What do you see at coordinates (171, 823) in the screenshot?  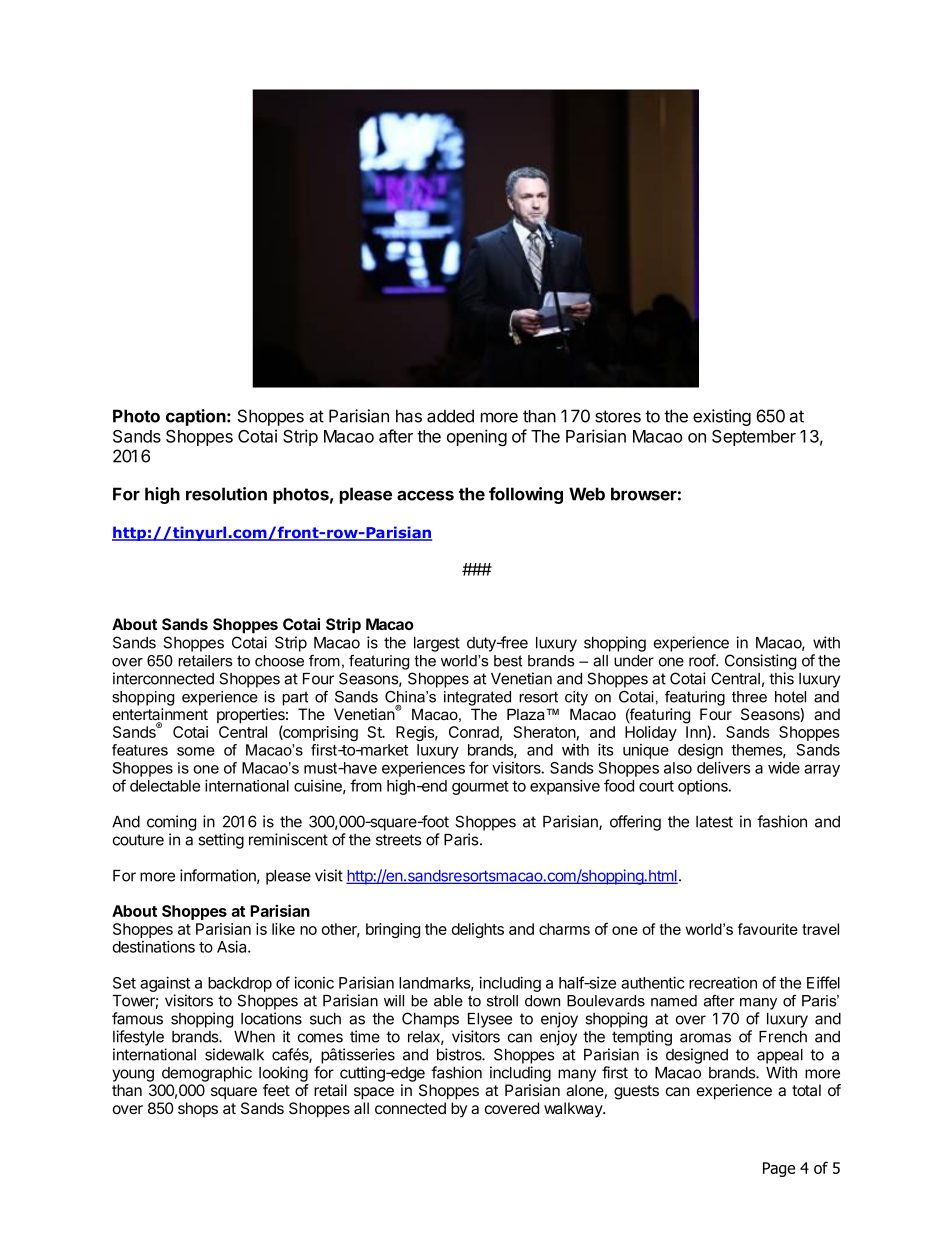 I see `coming` at bounding box center [171, 823].
